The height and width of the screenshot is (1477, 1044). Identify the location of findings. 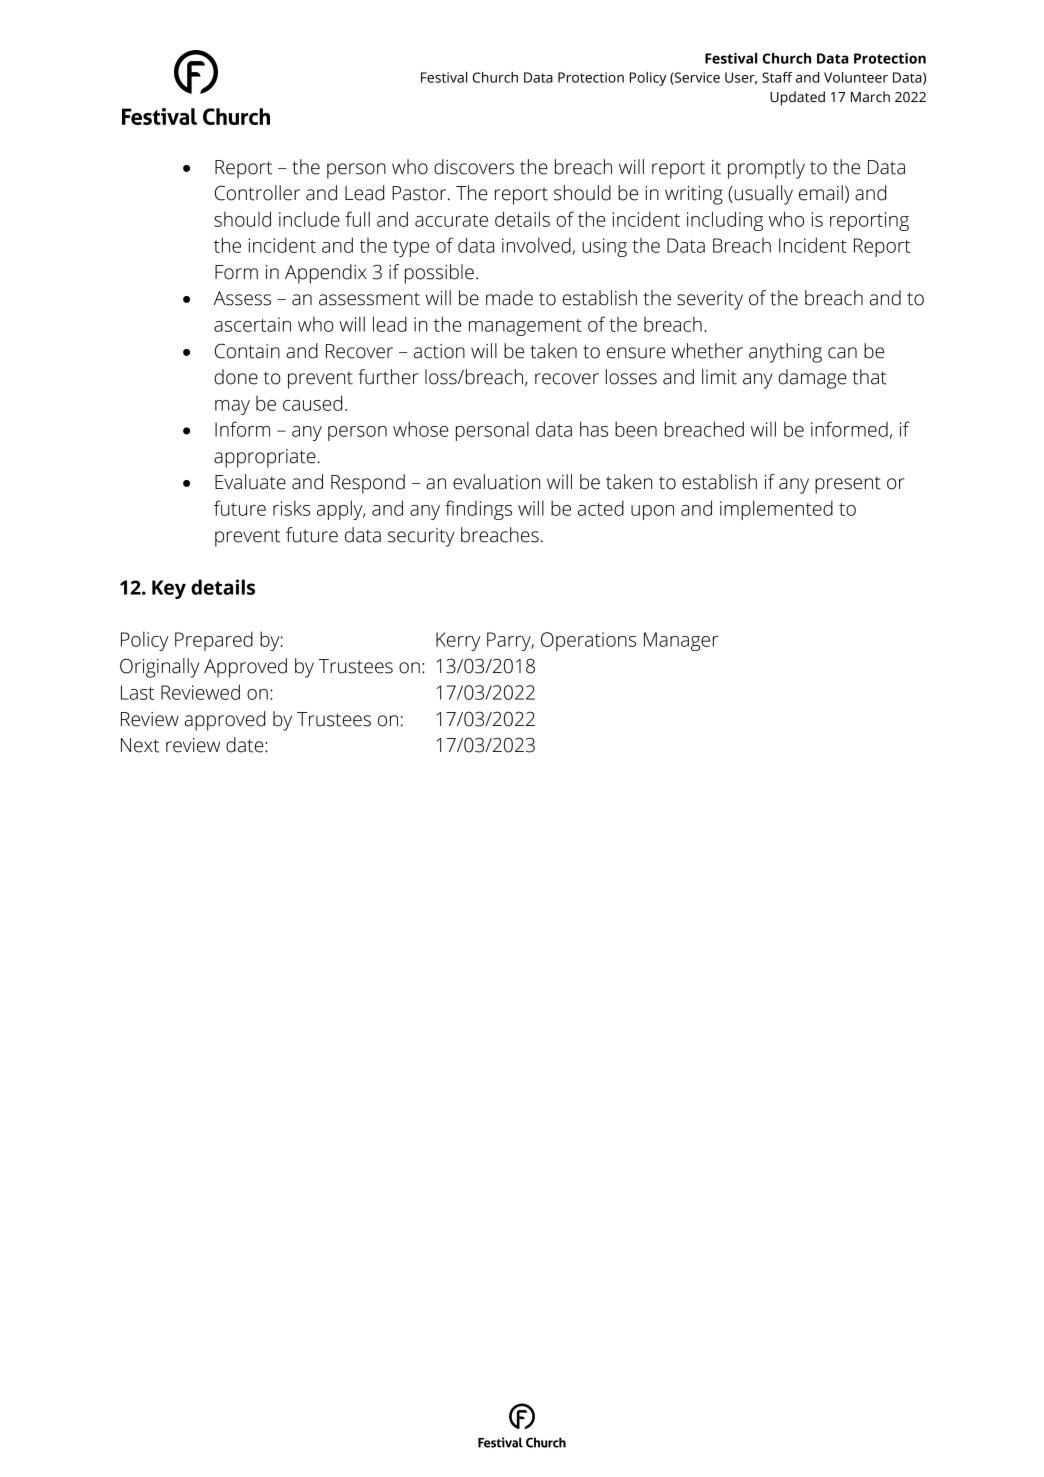
(478, 510).
